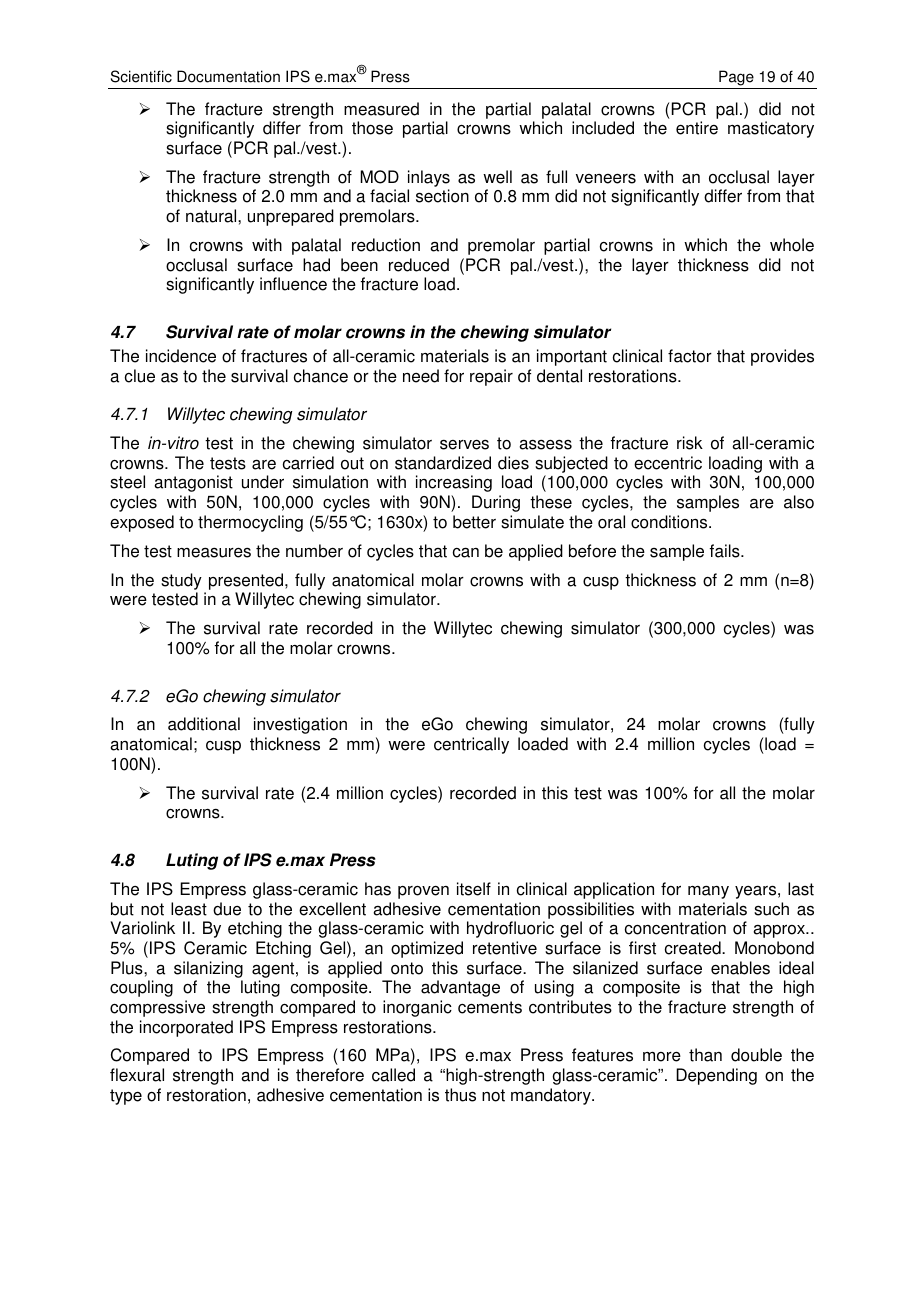 This document has height=1308, width=924. What do you see at coordinates (189, 909) in the document?
I see `least` at bounding box center [189, 909].
